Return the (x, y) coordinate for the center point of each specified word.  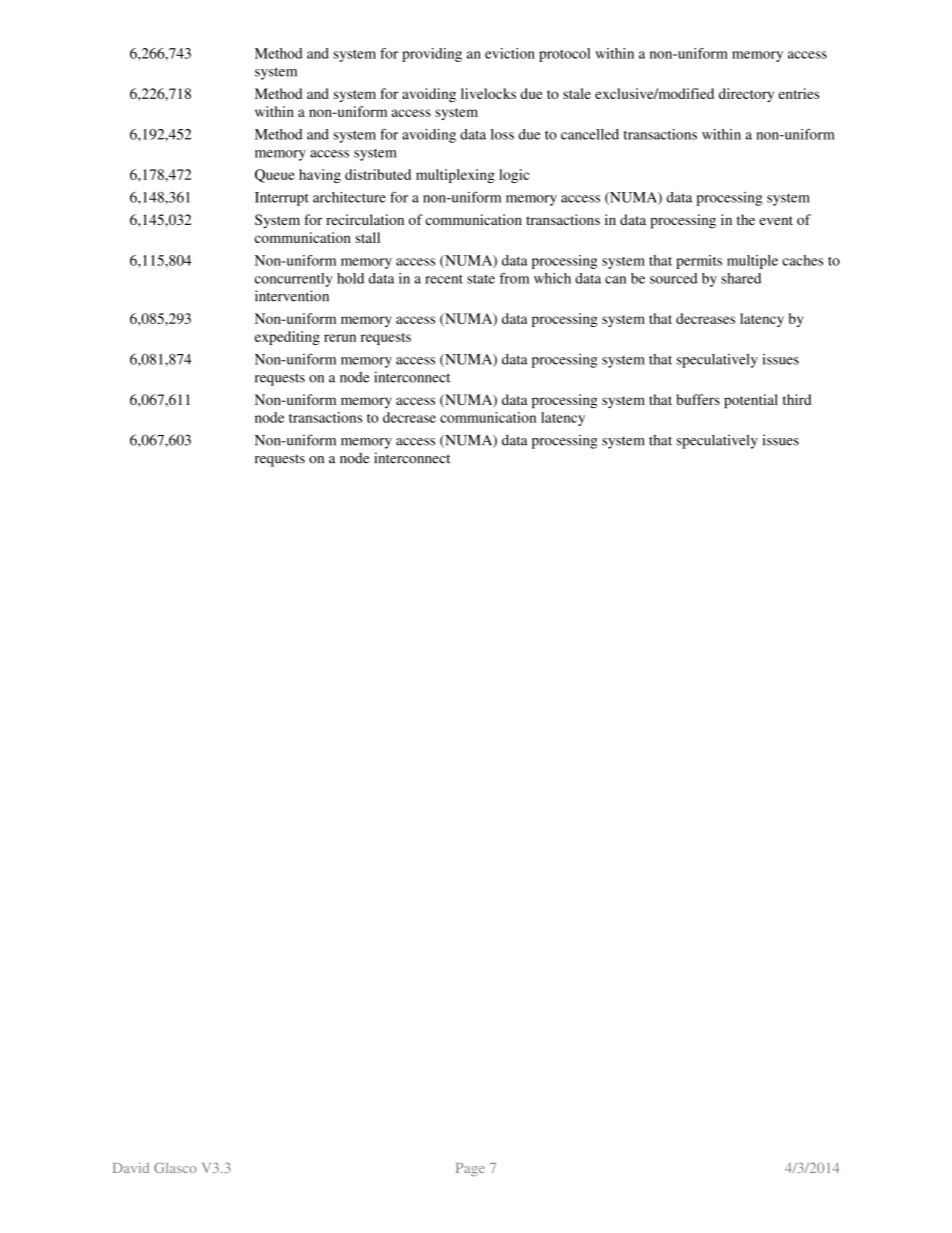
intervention (292, 296)
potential (751, 401)
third (797, 399)
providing (432, 55)
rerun (340, 338)
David (131, 1167)
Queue (275, 176)
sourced (673, 278)
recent (444, 279)
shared (741, 278)
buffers (698, 399)
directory (746, 95)
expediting (287, 338)
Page (470, 1170)
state (481, 279)
